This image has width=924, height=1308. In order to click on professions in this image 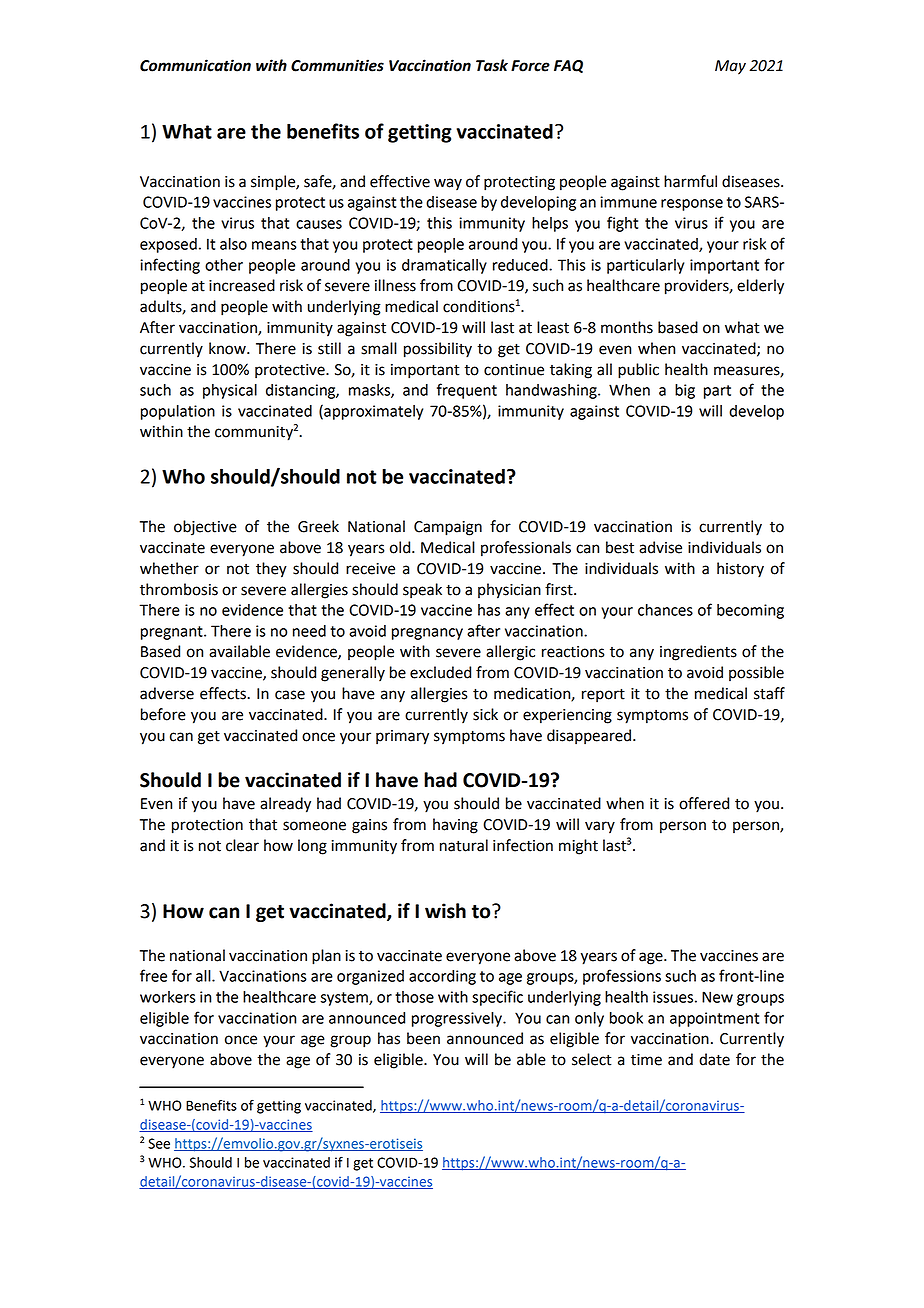, I will do `click(622, 977)`.
